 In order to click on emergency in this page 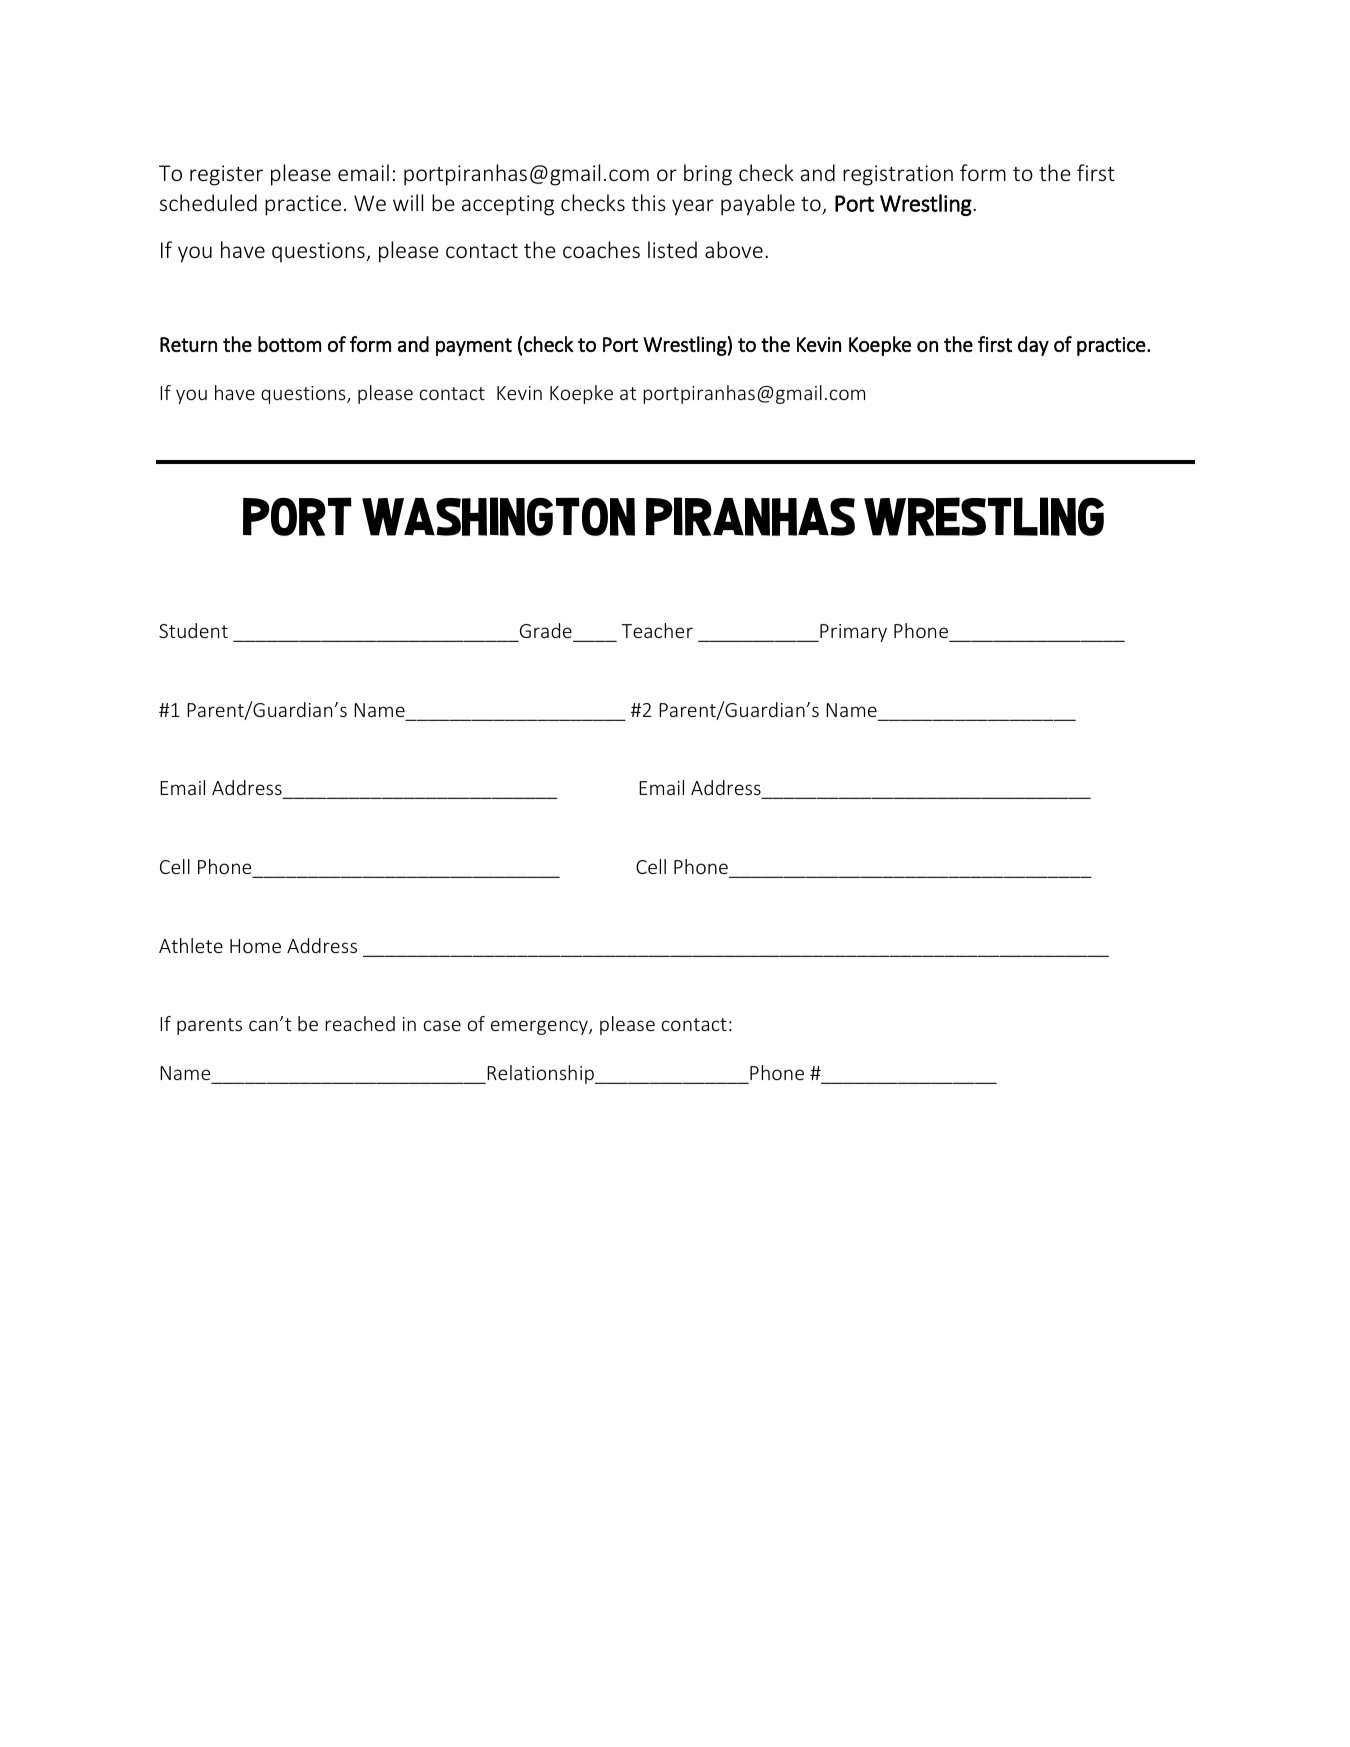, I will do `click(540, 1027)`.
